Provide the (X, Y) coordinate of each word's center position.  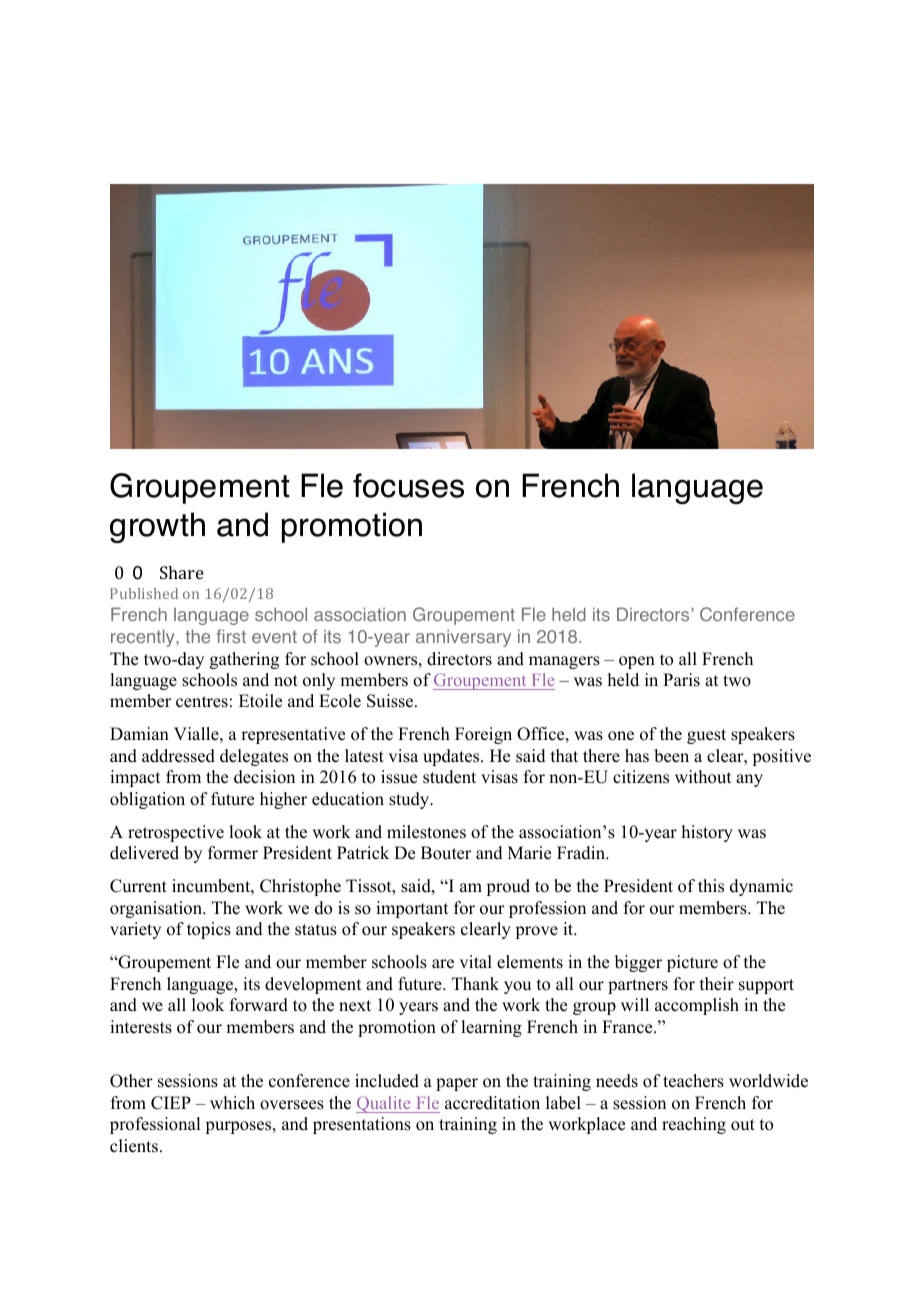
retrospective (176, 833)
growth (157, 527)
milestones (426, 832)
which (232, 1103)
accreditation (492, 1103)
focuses (408, 485)
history (707, 833)
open (637, 662)
